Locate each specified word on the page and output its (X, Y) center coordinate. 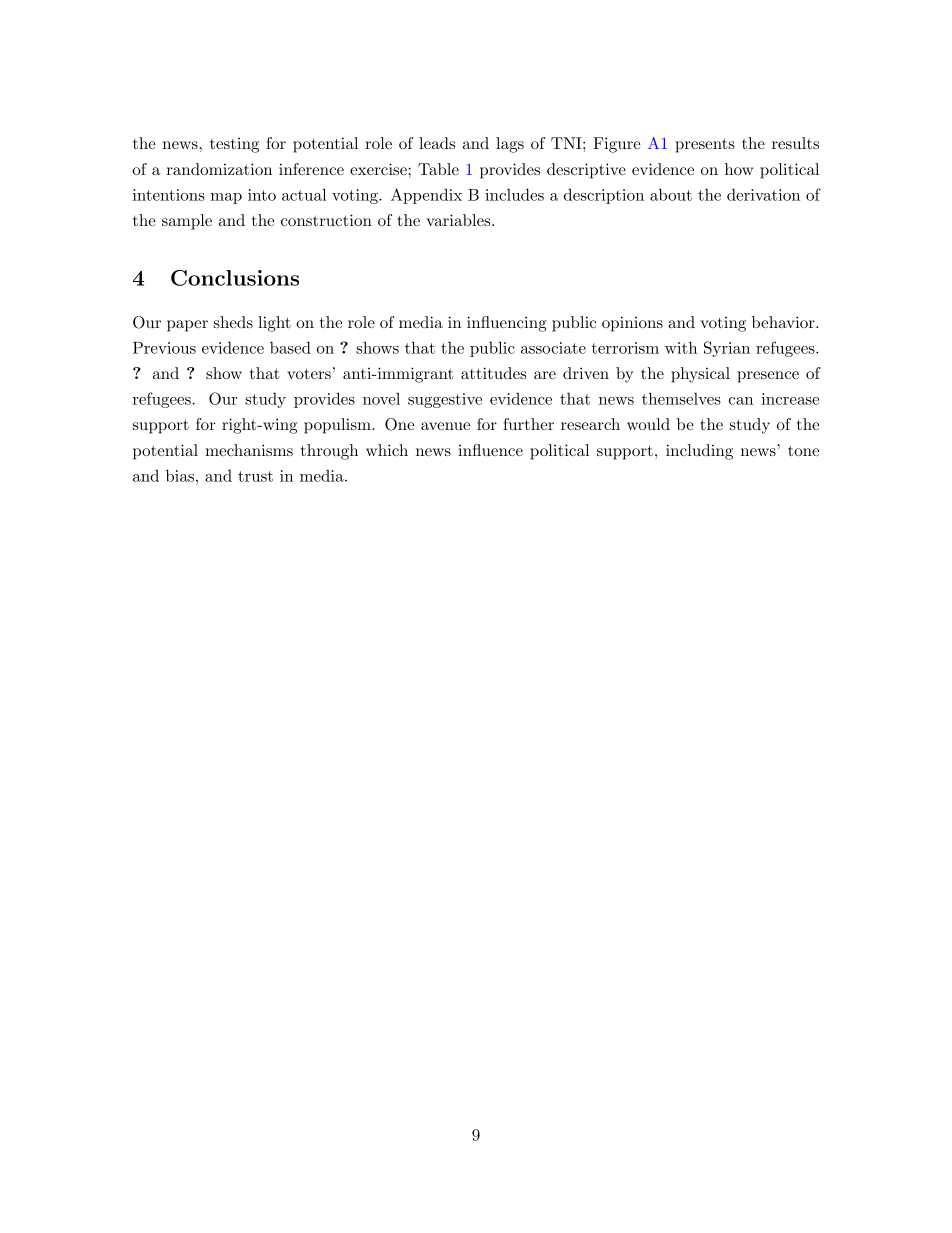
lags (510, 145)
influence (490, 450)
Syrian (727, 349)
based (290, 347)
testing (234, 145)
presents (705, 145)
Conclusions (235, 278)
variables (458, 220)
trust (255, 476)
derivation (763, 194)
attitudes (493, 373)
